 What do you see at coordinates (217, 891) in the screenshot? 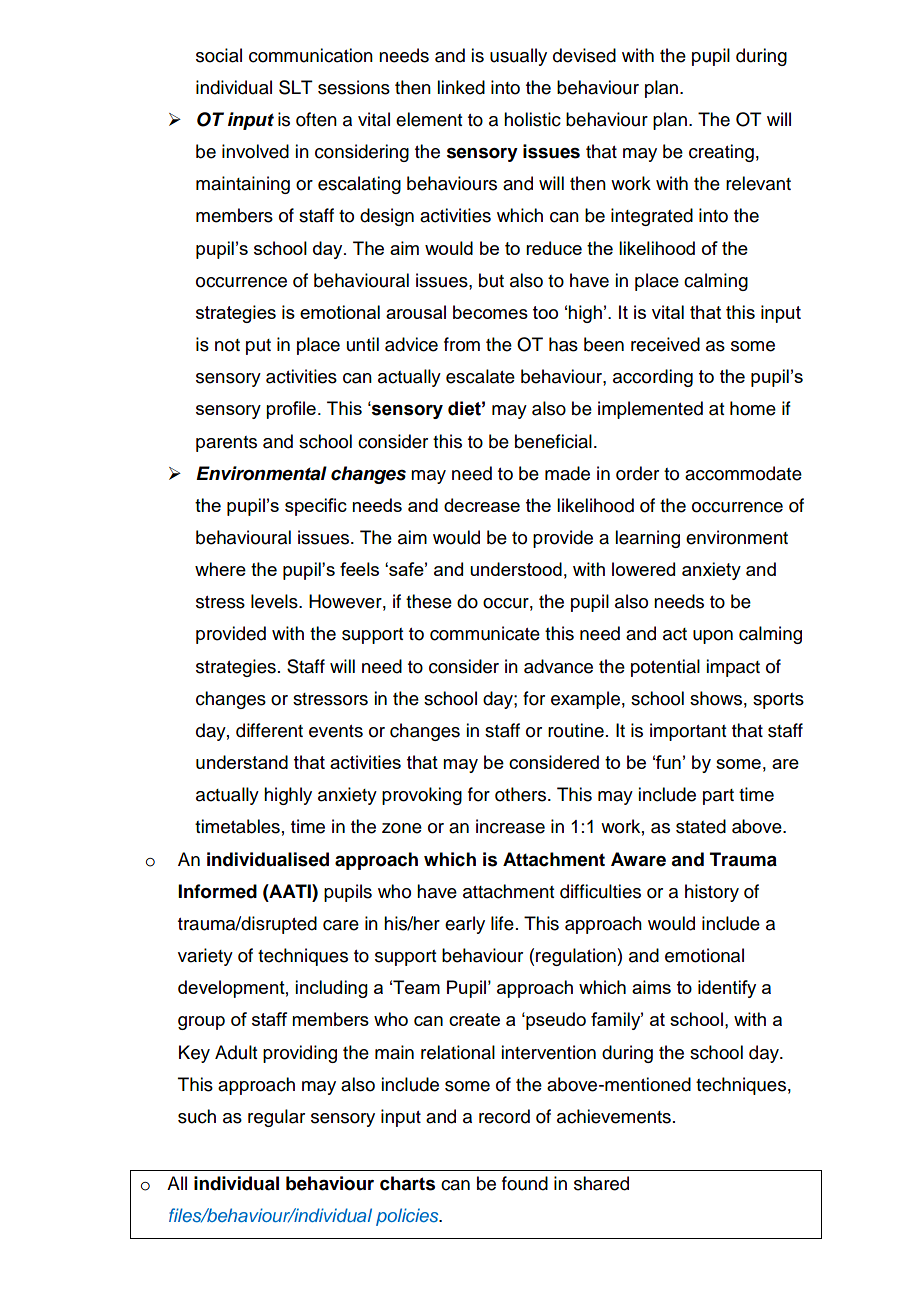
I see `Informed` at bounding box center [217, 891].
